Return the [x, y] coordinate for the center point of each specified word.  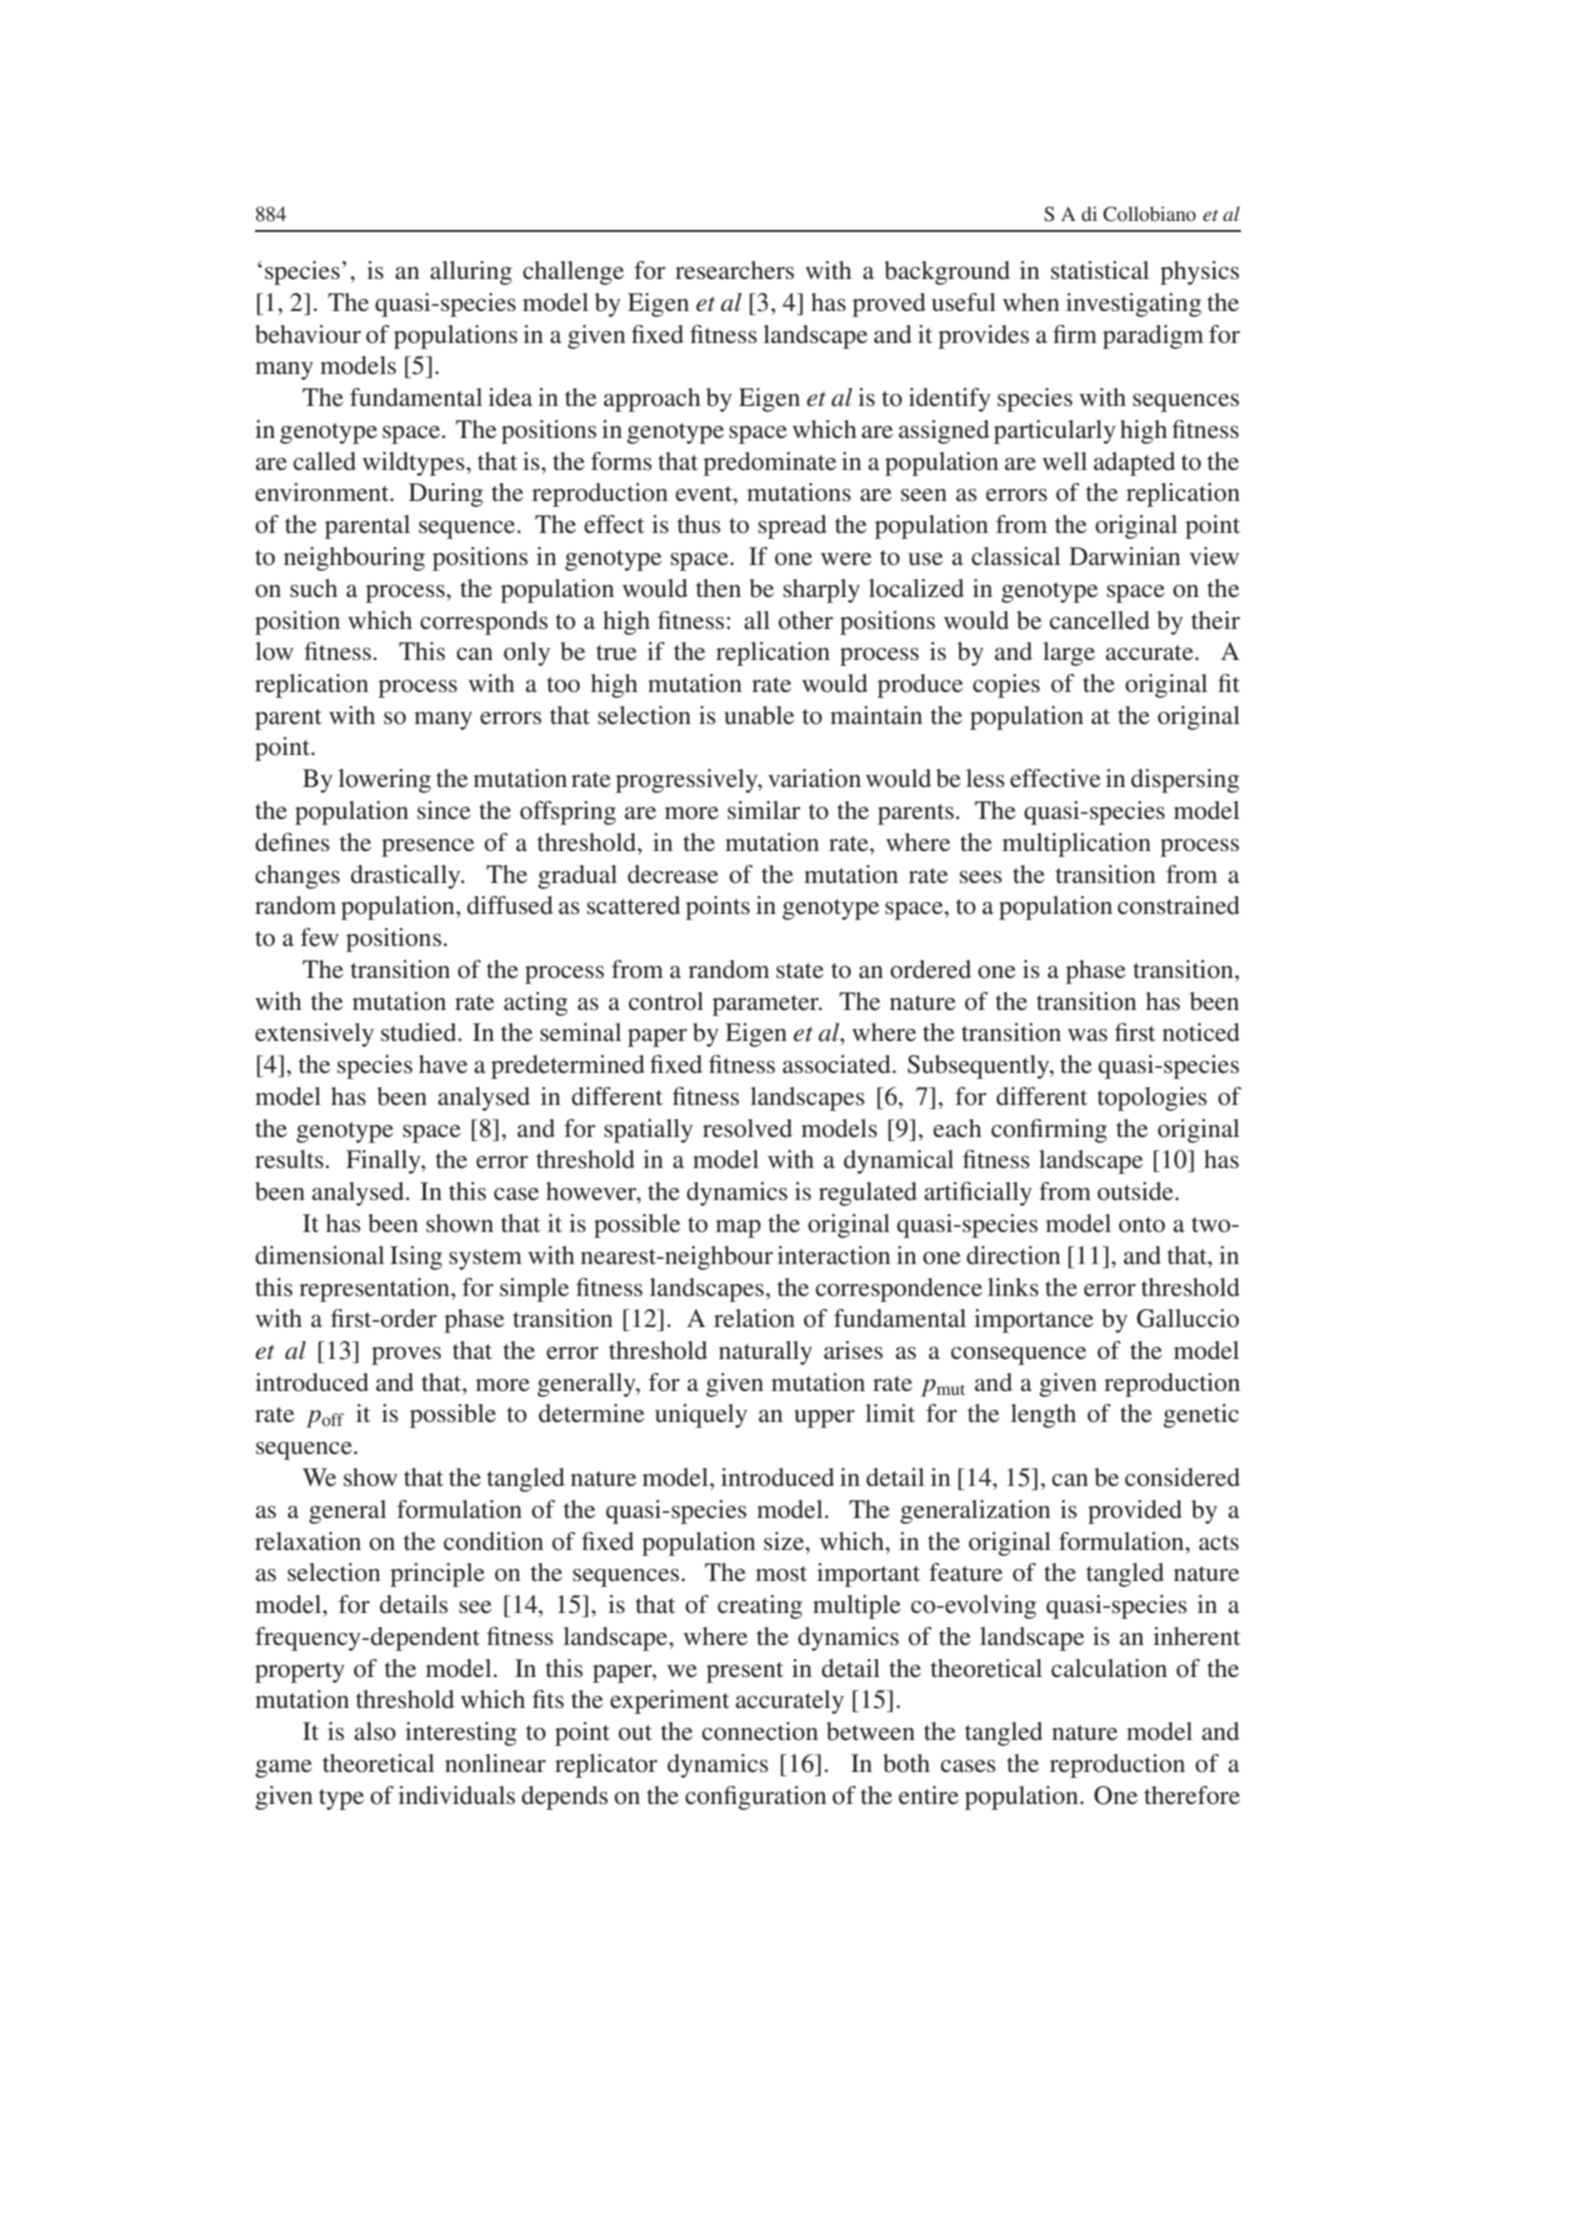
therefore [1192, 1795]
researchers [734, 270]
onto [1142, 1225]
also [375, 1731]
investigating [1133, 305]
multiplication [1076, 845]
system [485, 1259]
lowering [384, 781]
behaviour [308, 334]
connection [760, 1731]
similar [764, 810]
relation [754, 1318]
